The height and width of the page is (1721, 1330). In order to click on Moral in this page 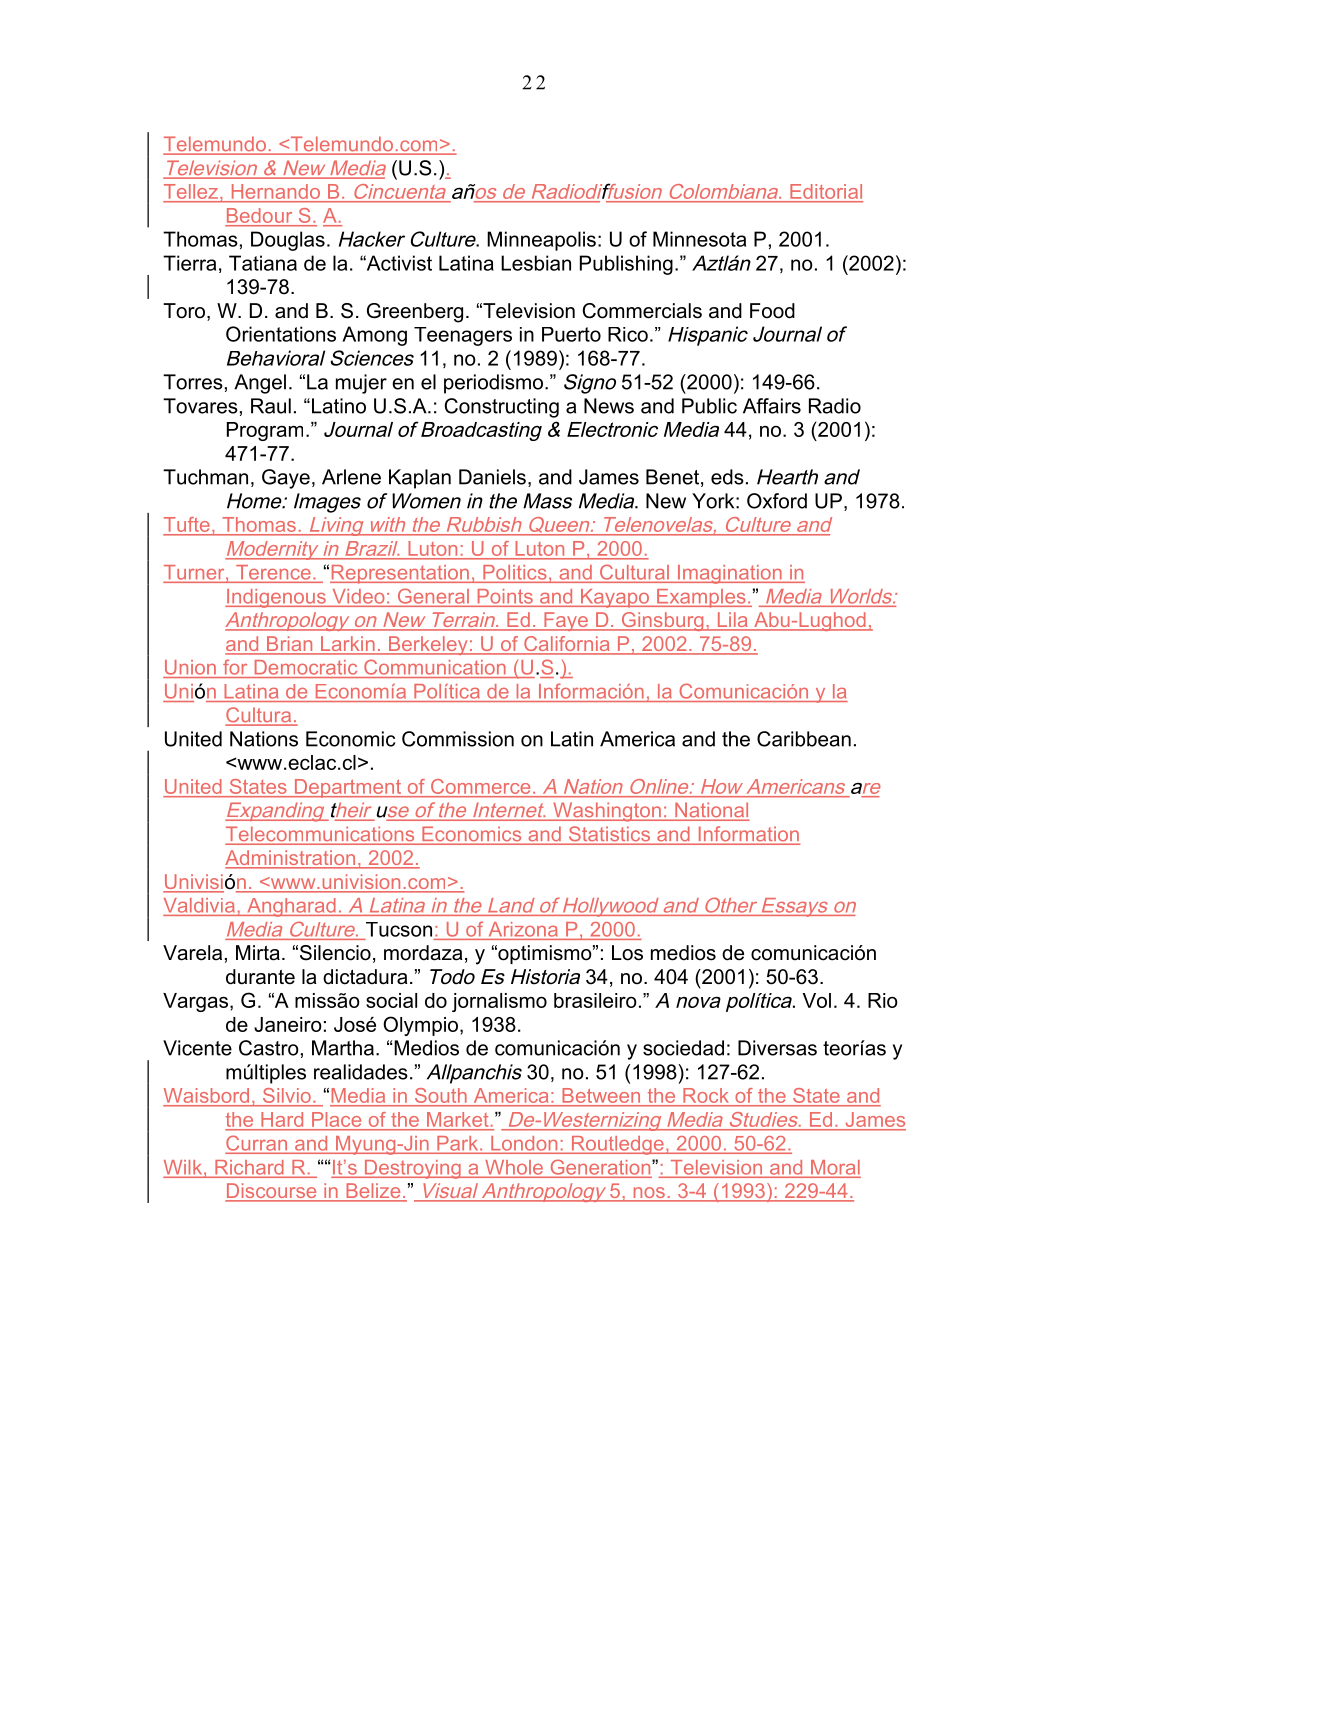, I will do `click(834, 1168)`.
